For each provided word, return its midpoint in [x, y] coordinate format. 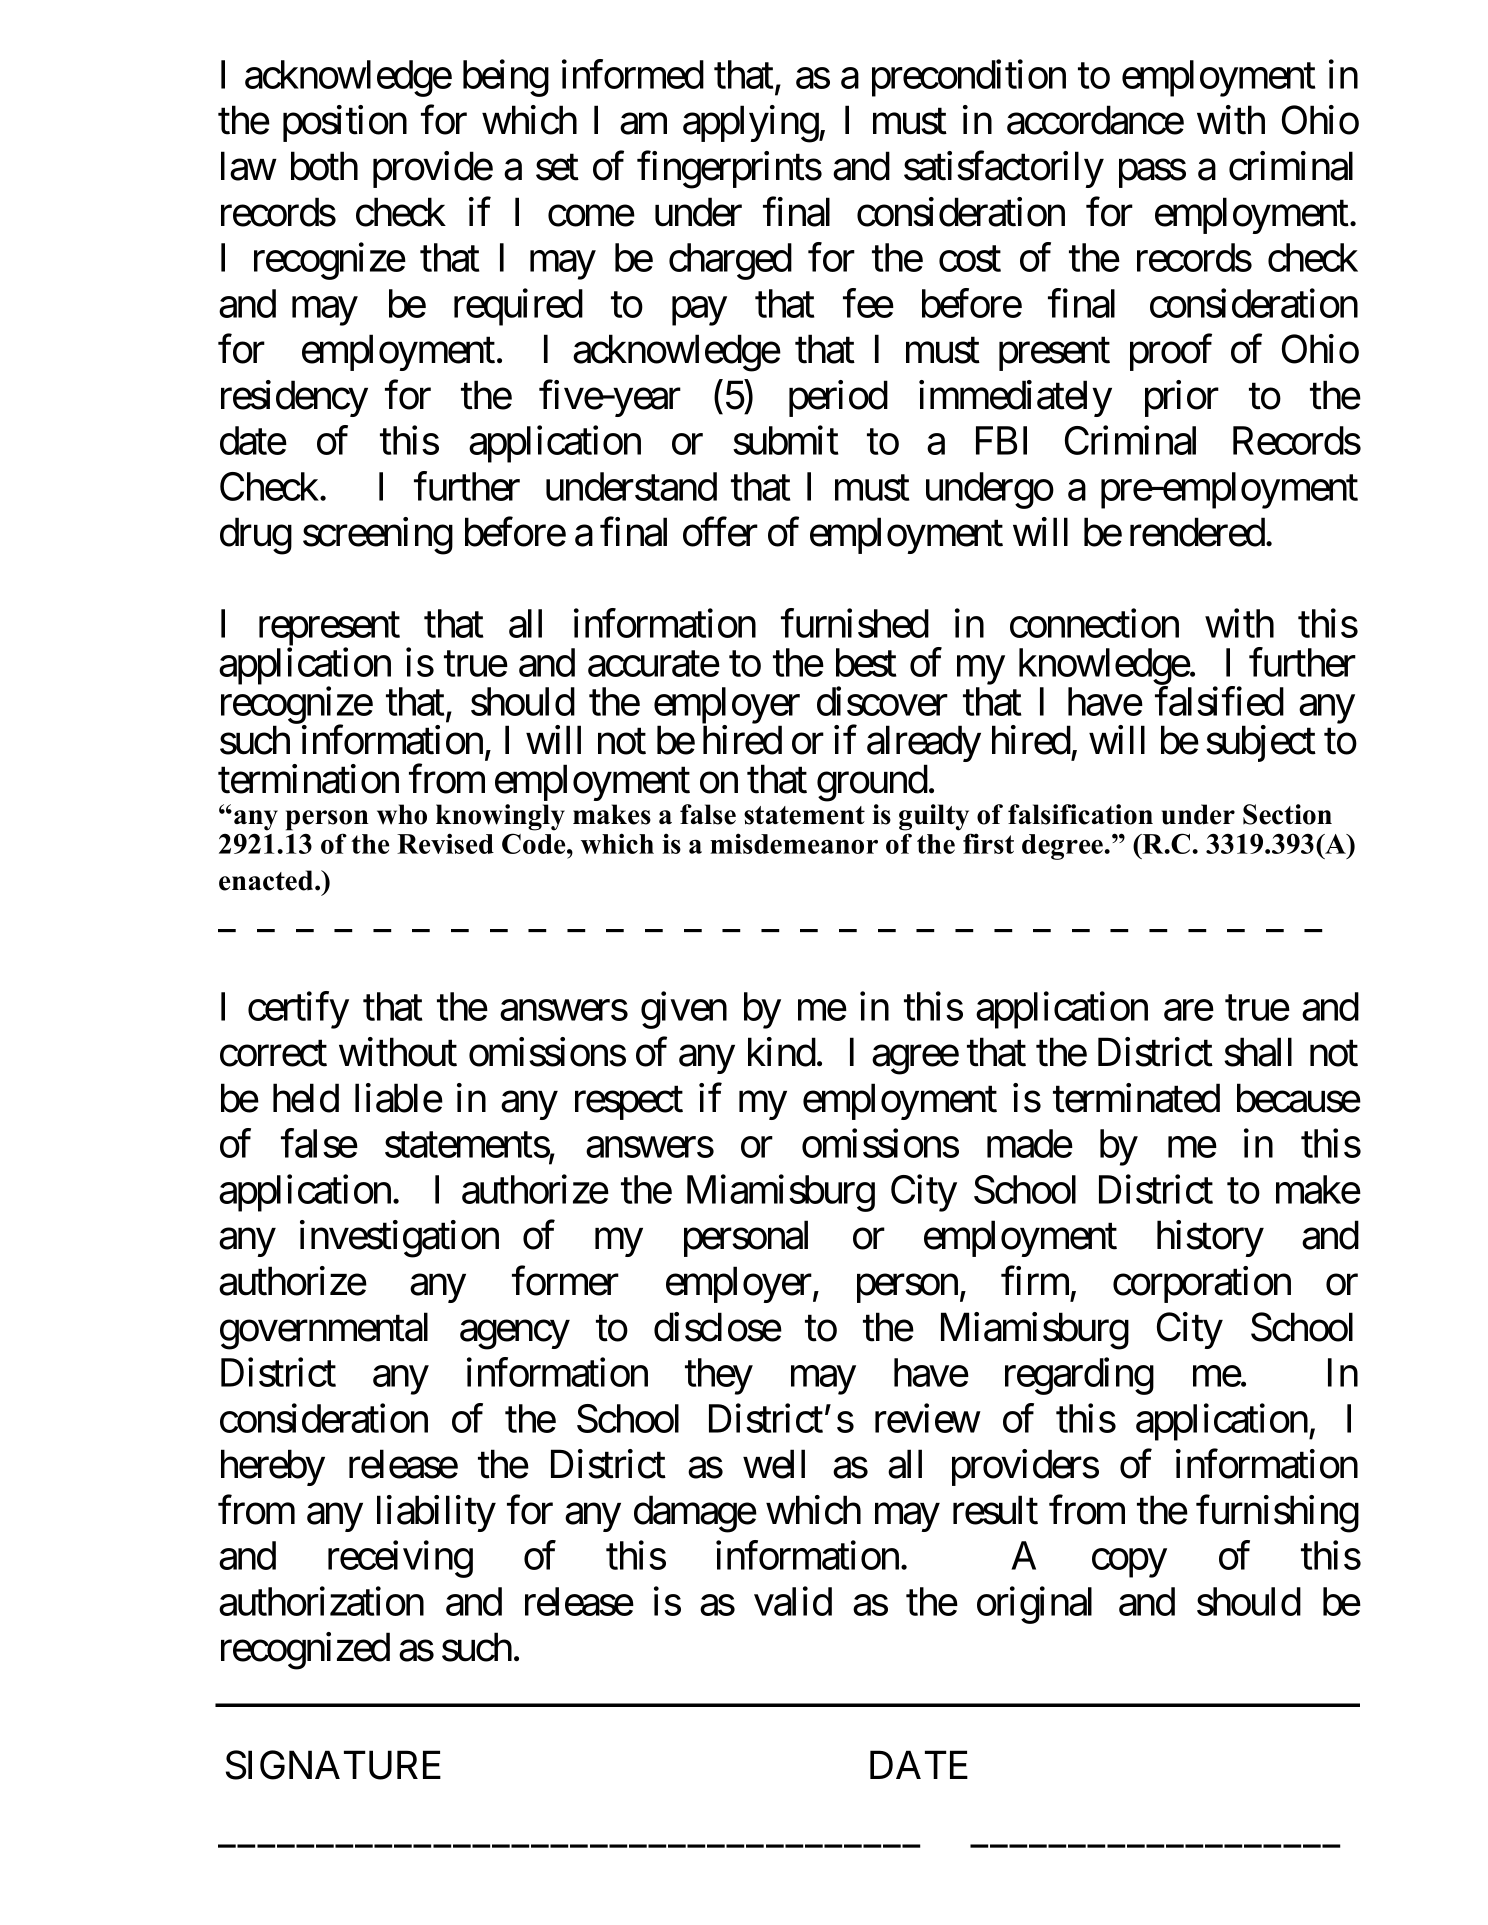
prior [1182, 398]
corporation [1202, 1284]
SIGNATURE [333, 1765]
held [306, 1098]
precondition [969, 78]
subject [1261, 743]
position [345, 123]
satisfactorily [1004, 169]
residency [294, 398]
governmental [324, 1331]
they [719, 1376]
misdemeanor [794, 843]
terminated [1136, 1098]
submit [786, 440]
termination [308, 779]
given [684, 1010]
